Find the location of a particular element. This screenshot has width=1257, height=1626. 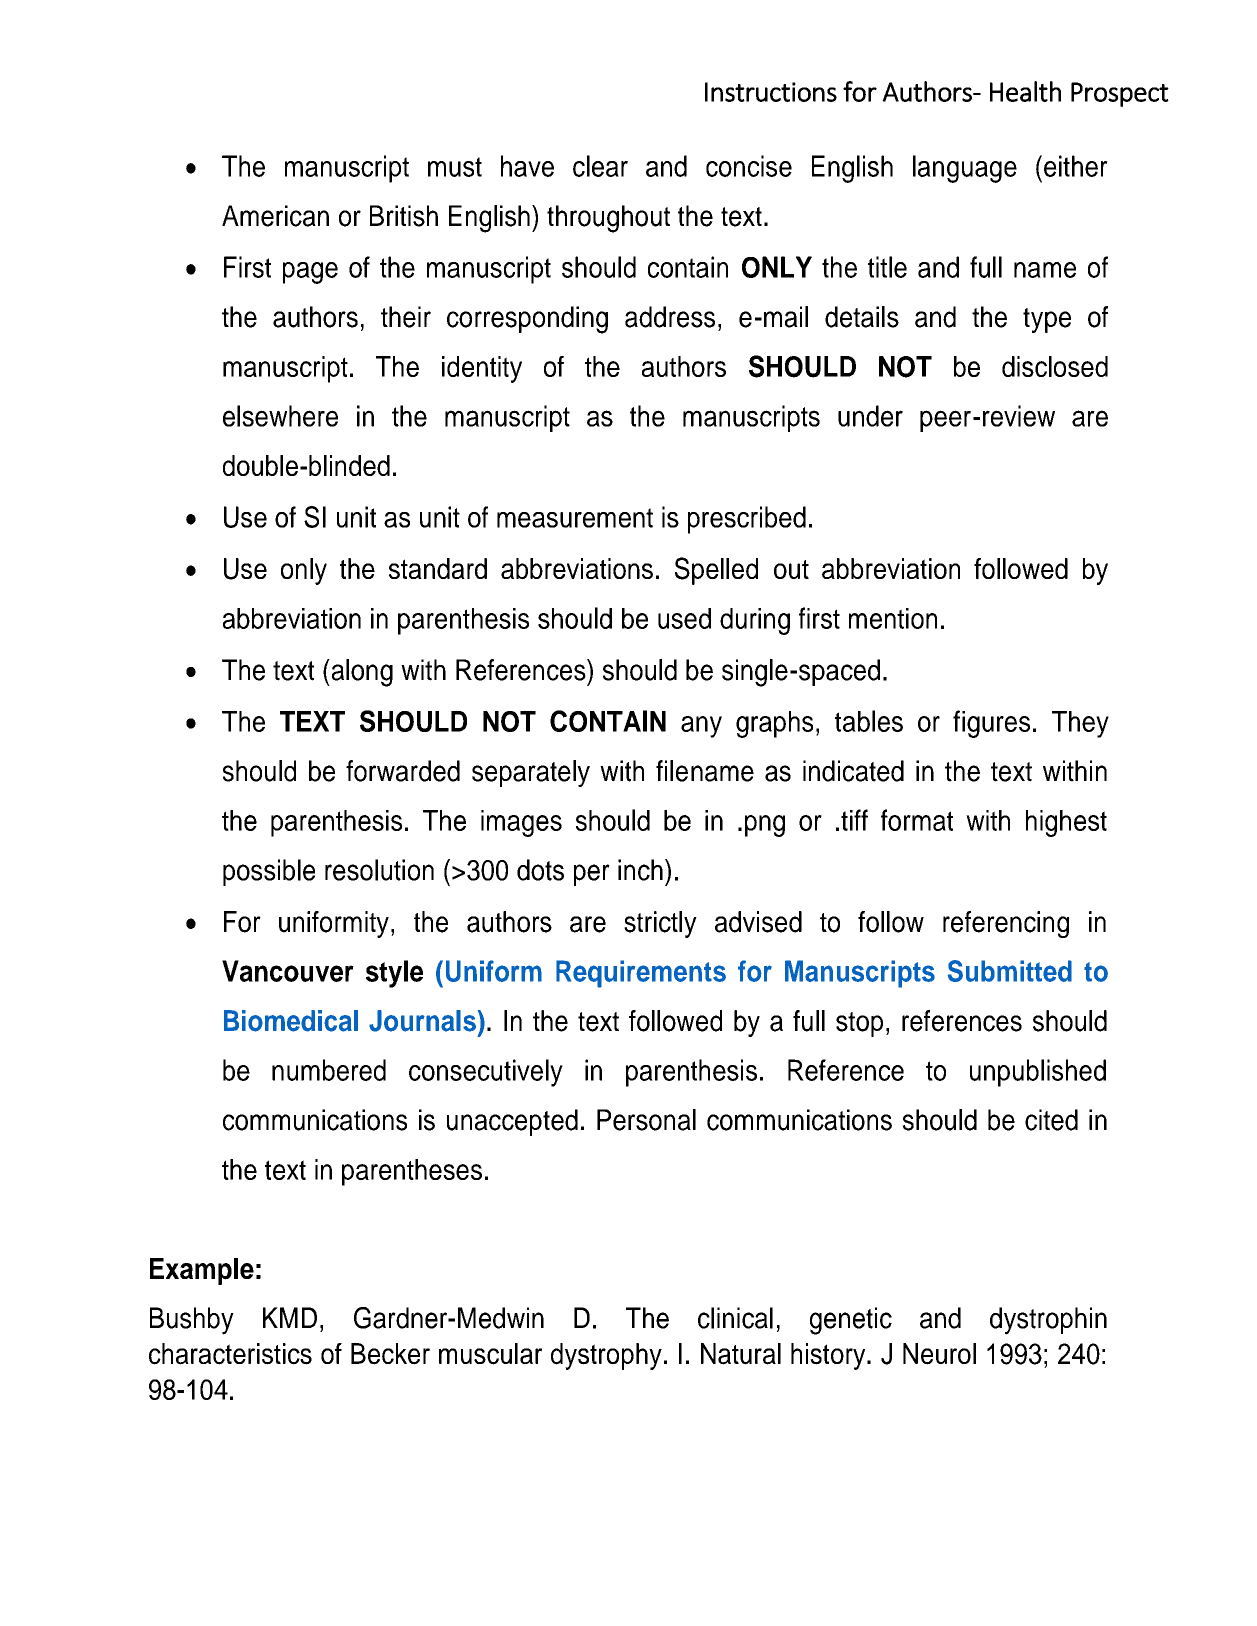

Becker is located at coordinates (390, 1354).
